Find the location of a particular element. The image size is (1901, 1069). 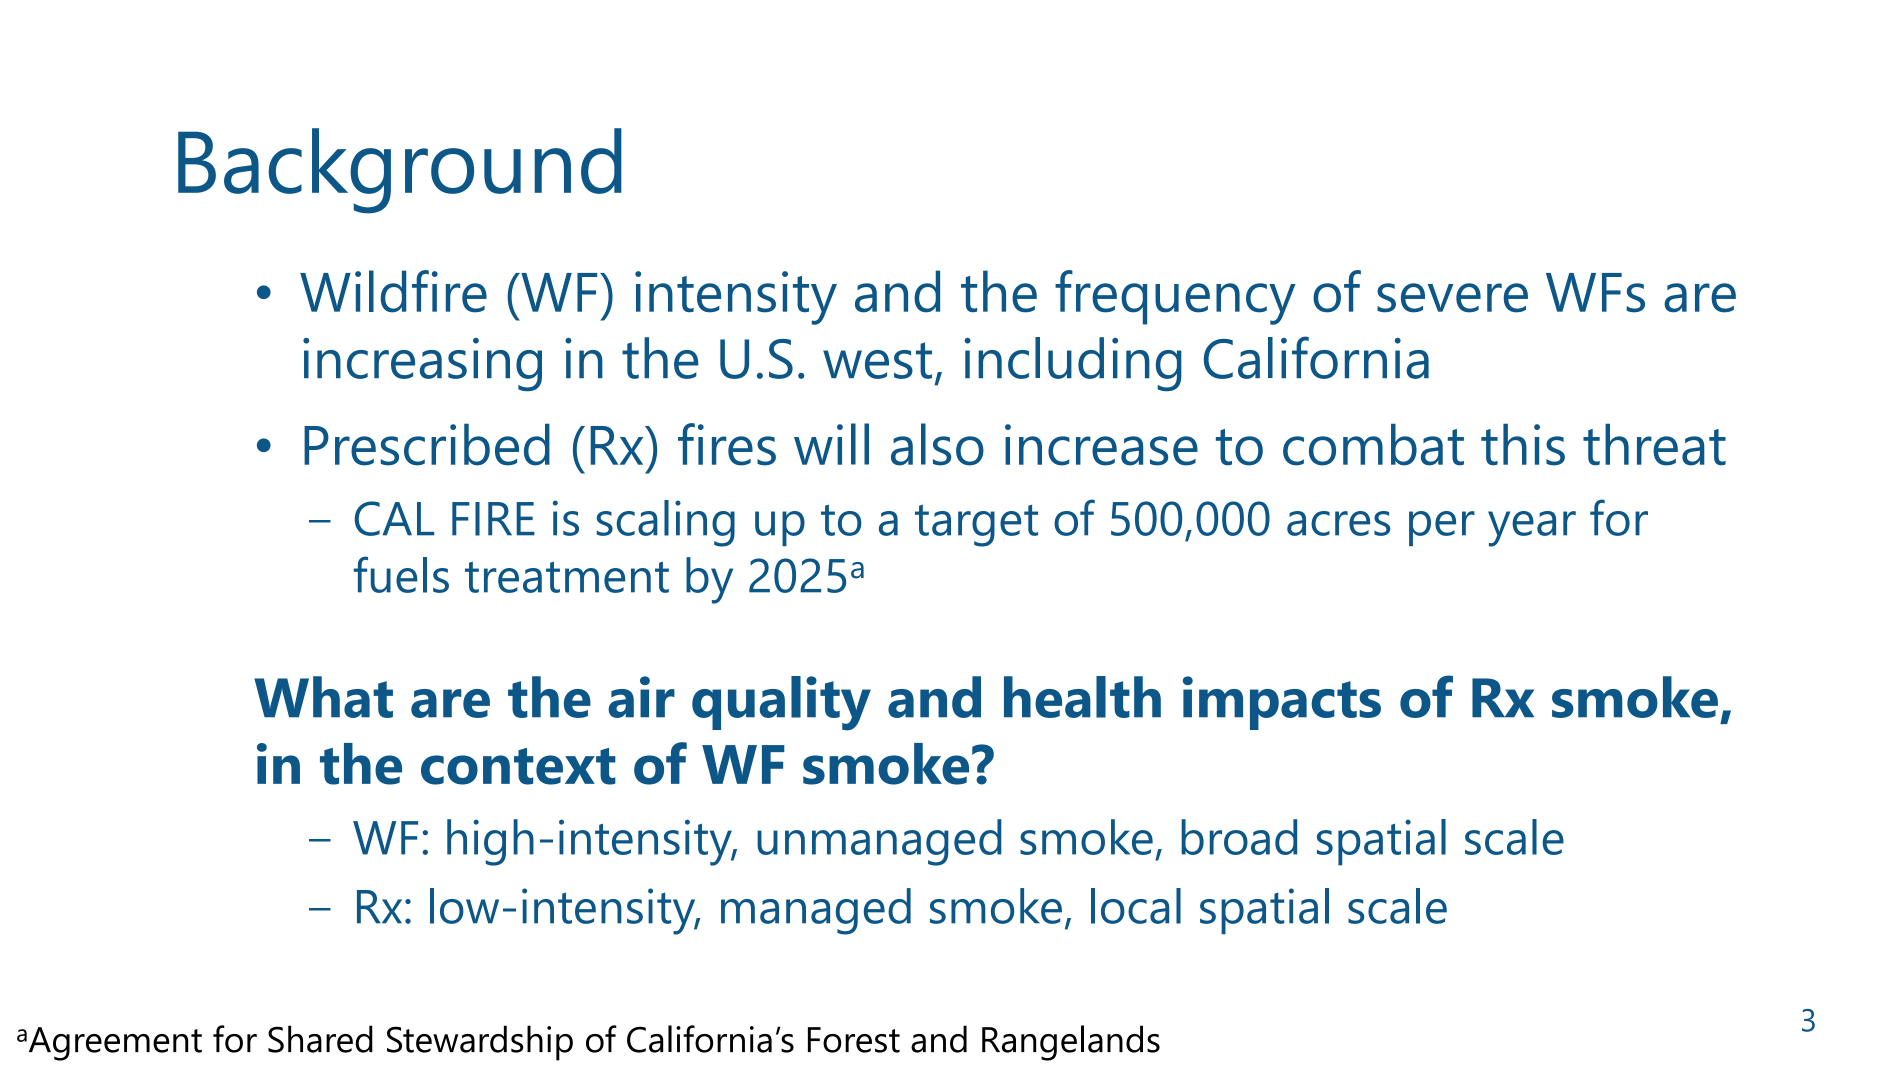

acres is located at coordinates (1338, 523).
